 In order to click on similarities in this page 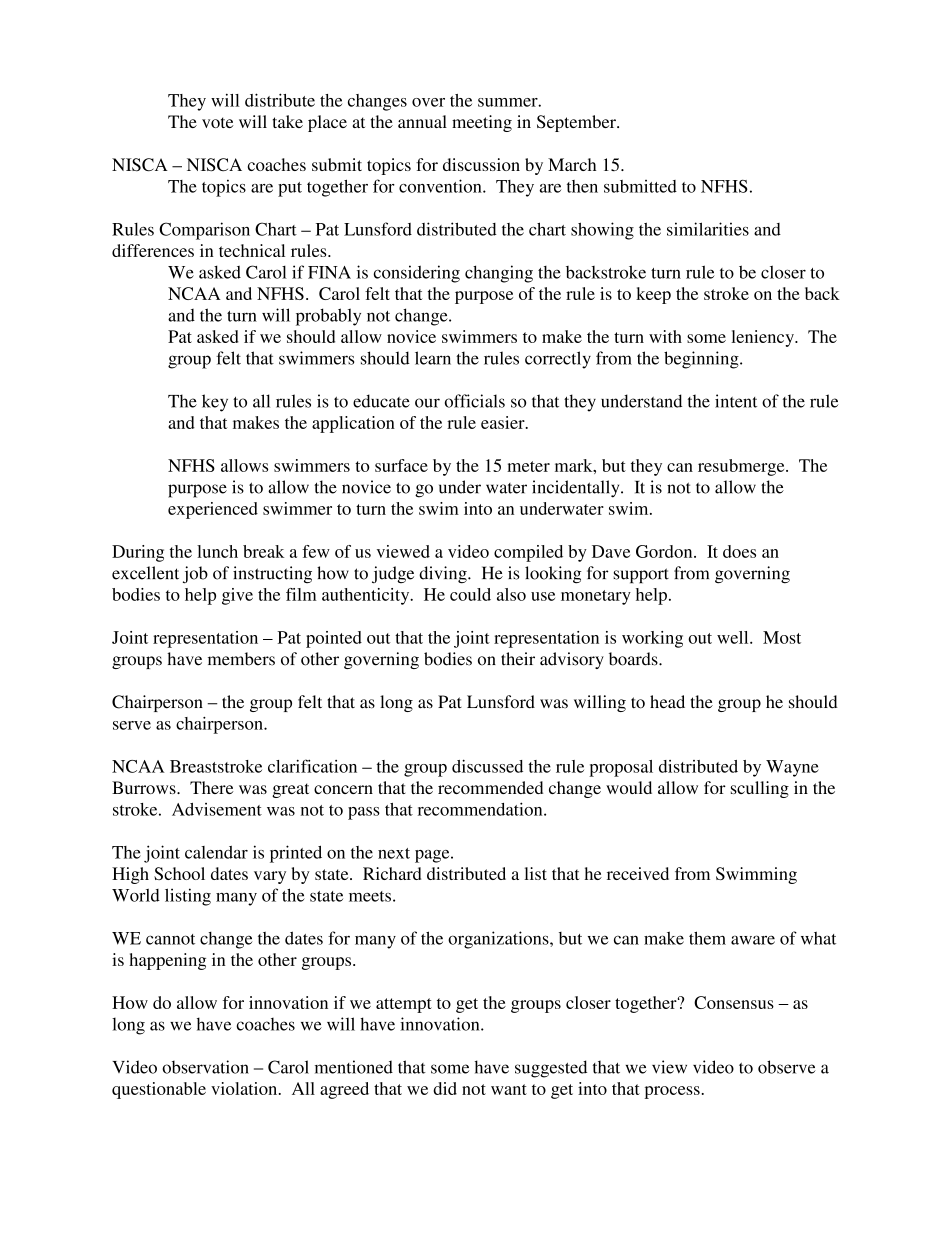, I will do `click(708, 229)`.
